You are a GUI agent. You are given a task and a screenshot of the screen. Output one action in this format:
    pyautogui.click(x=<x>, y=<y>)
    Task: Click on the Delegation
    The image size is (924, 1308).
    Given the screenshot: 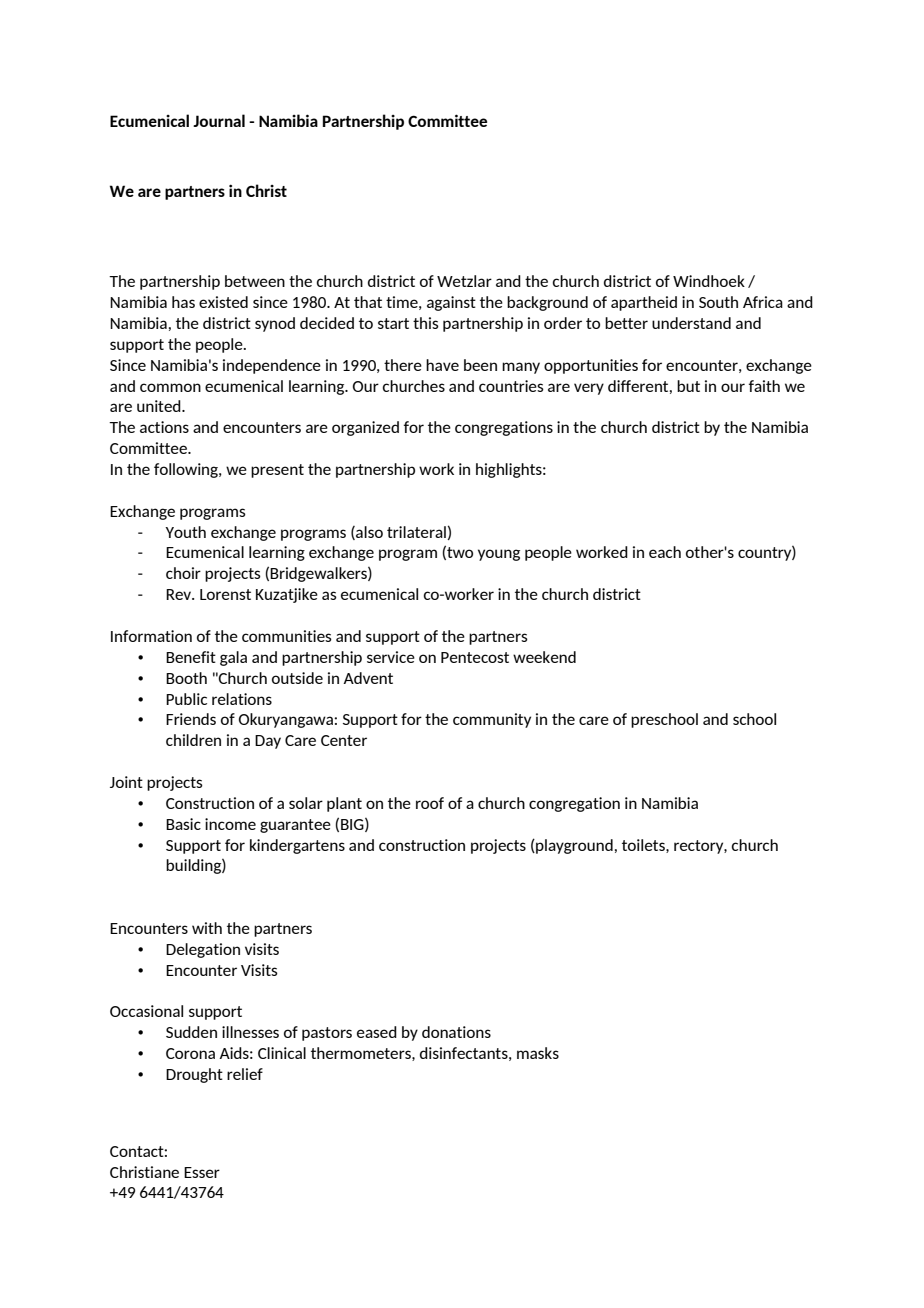 What is the action you would take?
    pyautogui.click(x=203, y=950)
